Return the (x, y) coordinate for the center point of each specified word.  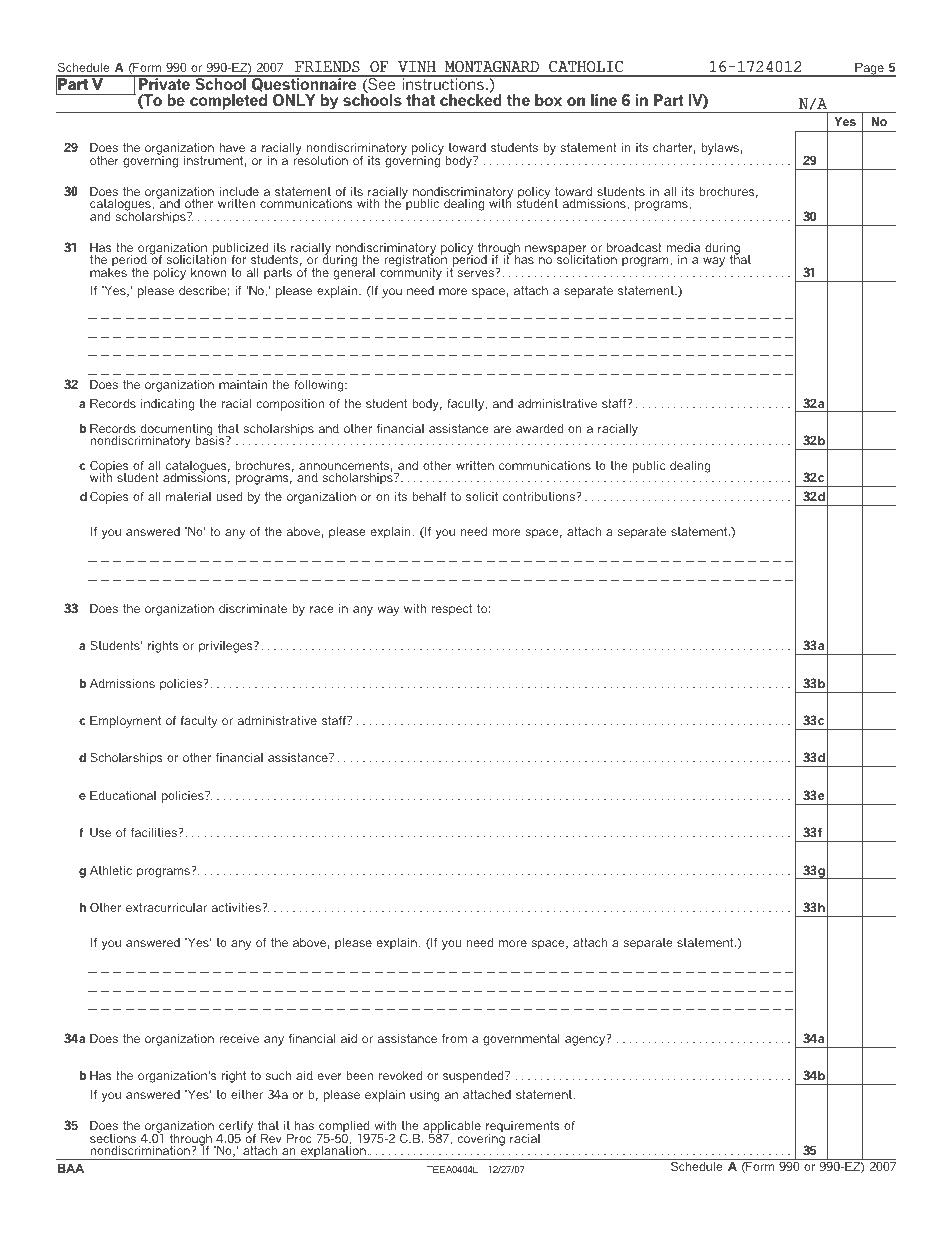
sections (113, 1138)
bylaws (720, 149)
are (502, 429)
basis (211, 439)
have (232, 147)
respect (452, 610)
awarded (539, 428)
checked (471, 99)
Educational (123, 795)
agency (586, 1040)
